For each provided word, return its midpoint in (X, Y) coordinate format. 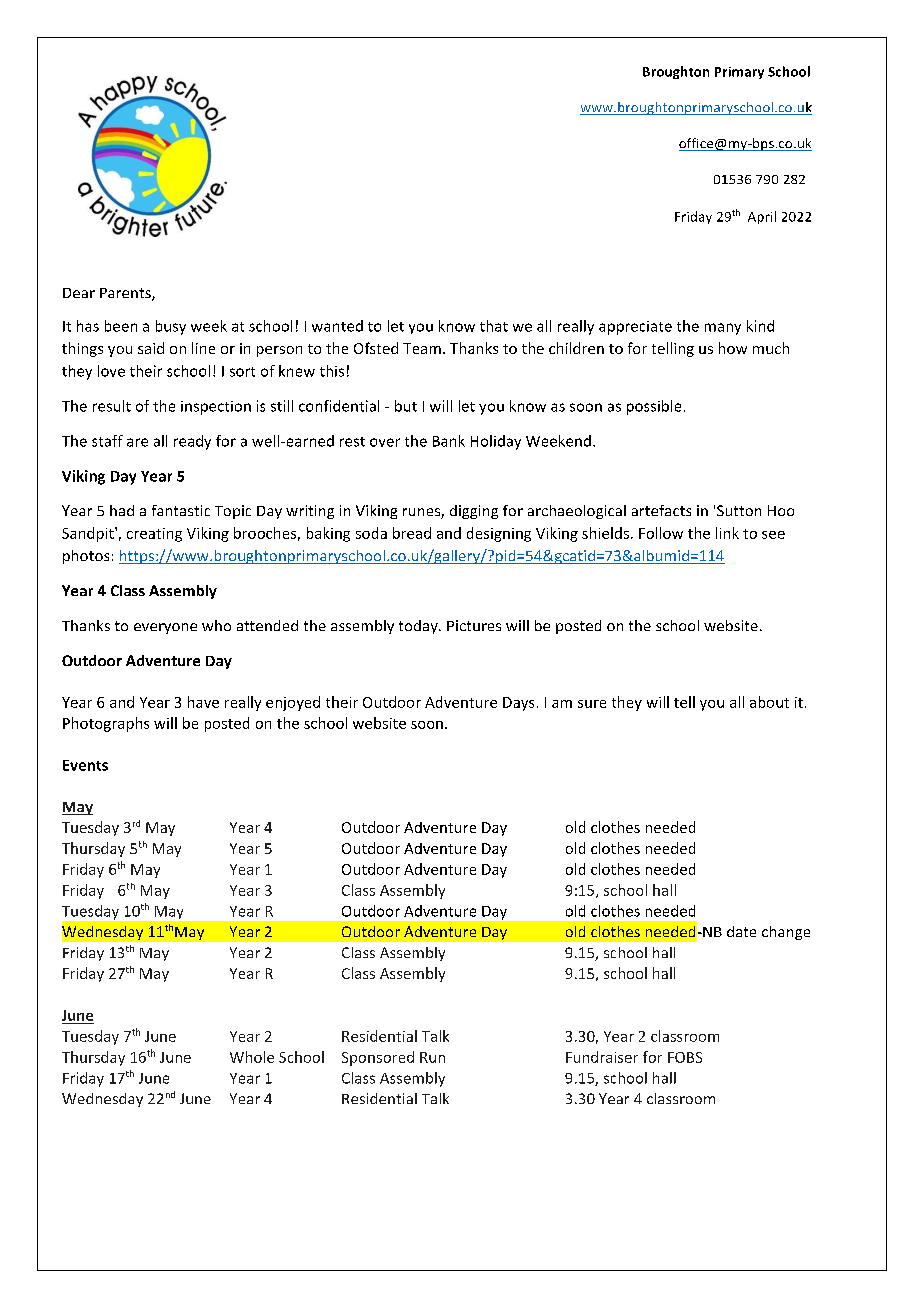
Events (85, 765)
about (769, 702)
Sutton (739, 510)
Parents (126, 294)
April (762, 217)
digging (474, 512)
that (494, 326)
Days (518, 704)
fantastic (181, 510)
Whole (252, 1057)
